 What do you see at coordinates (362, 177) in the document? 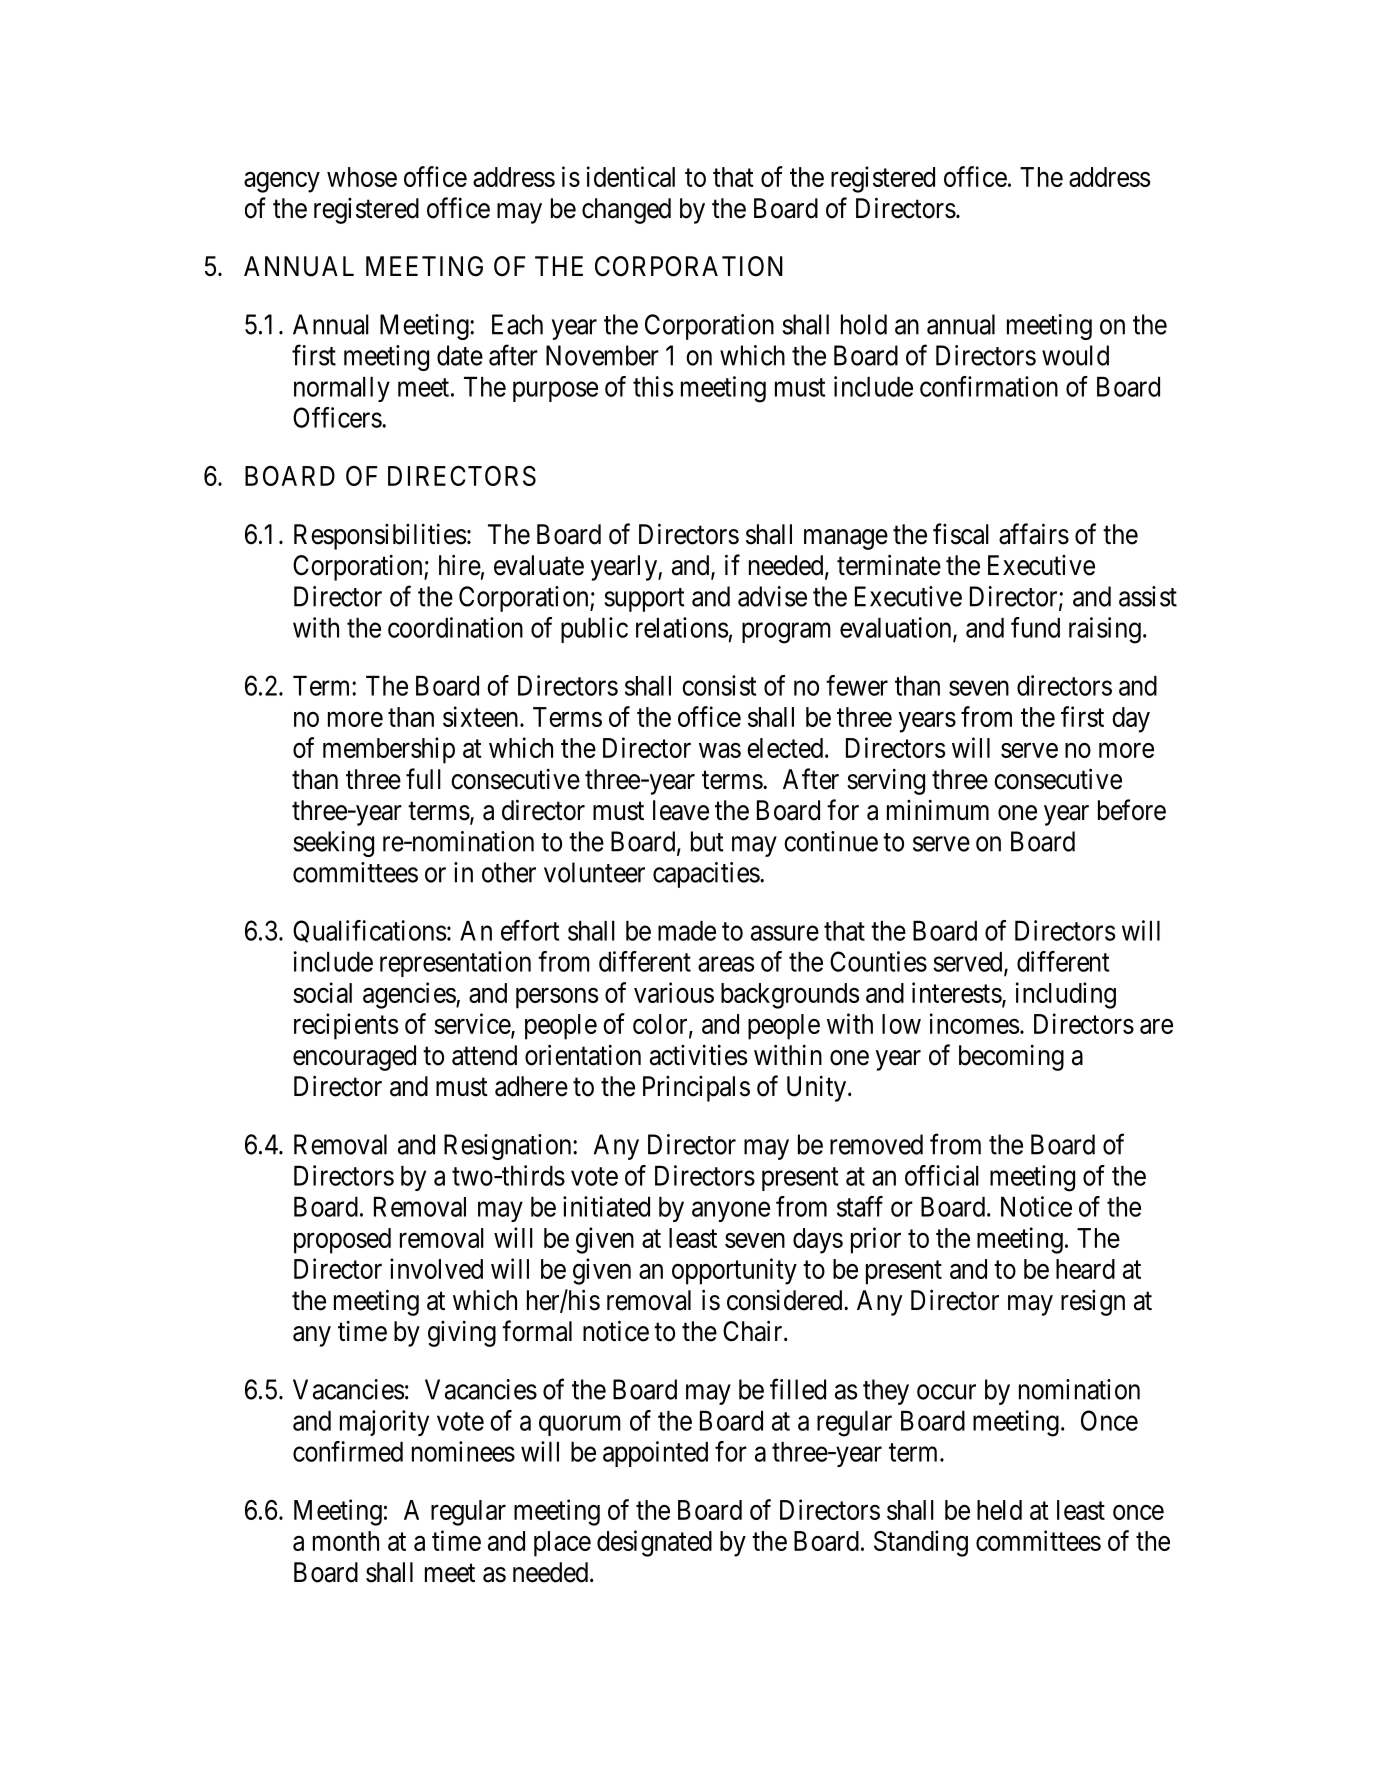
I see `whose` at bounding box center [362, 177].
